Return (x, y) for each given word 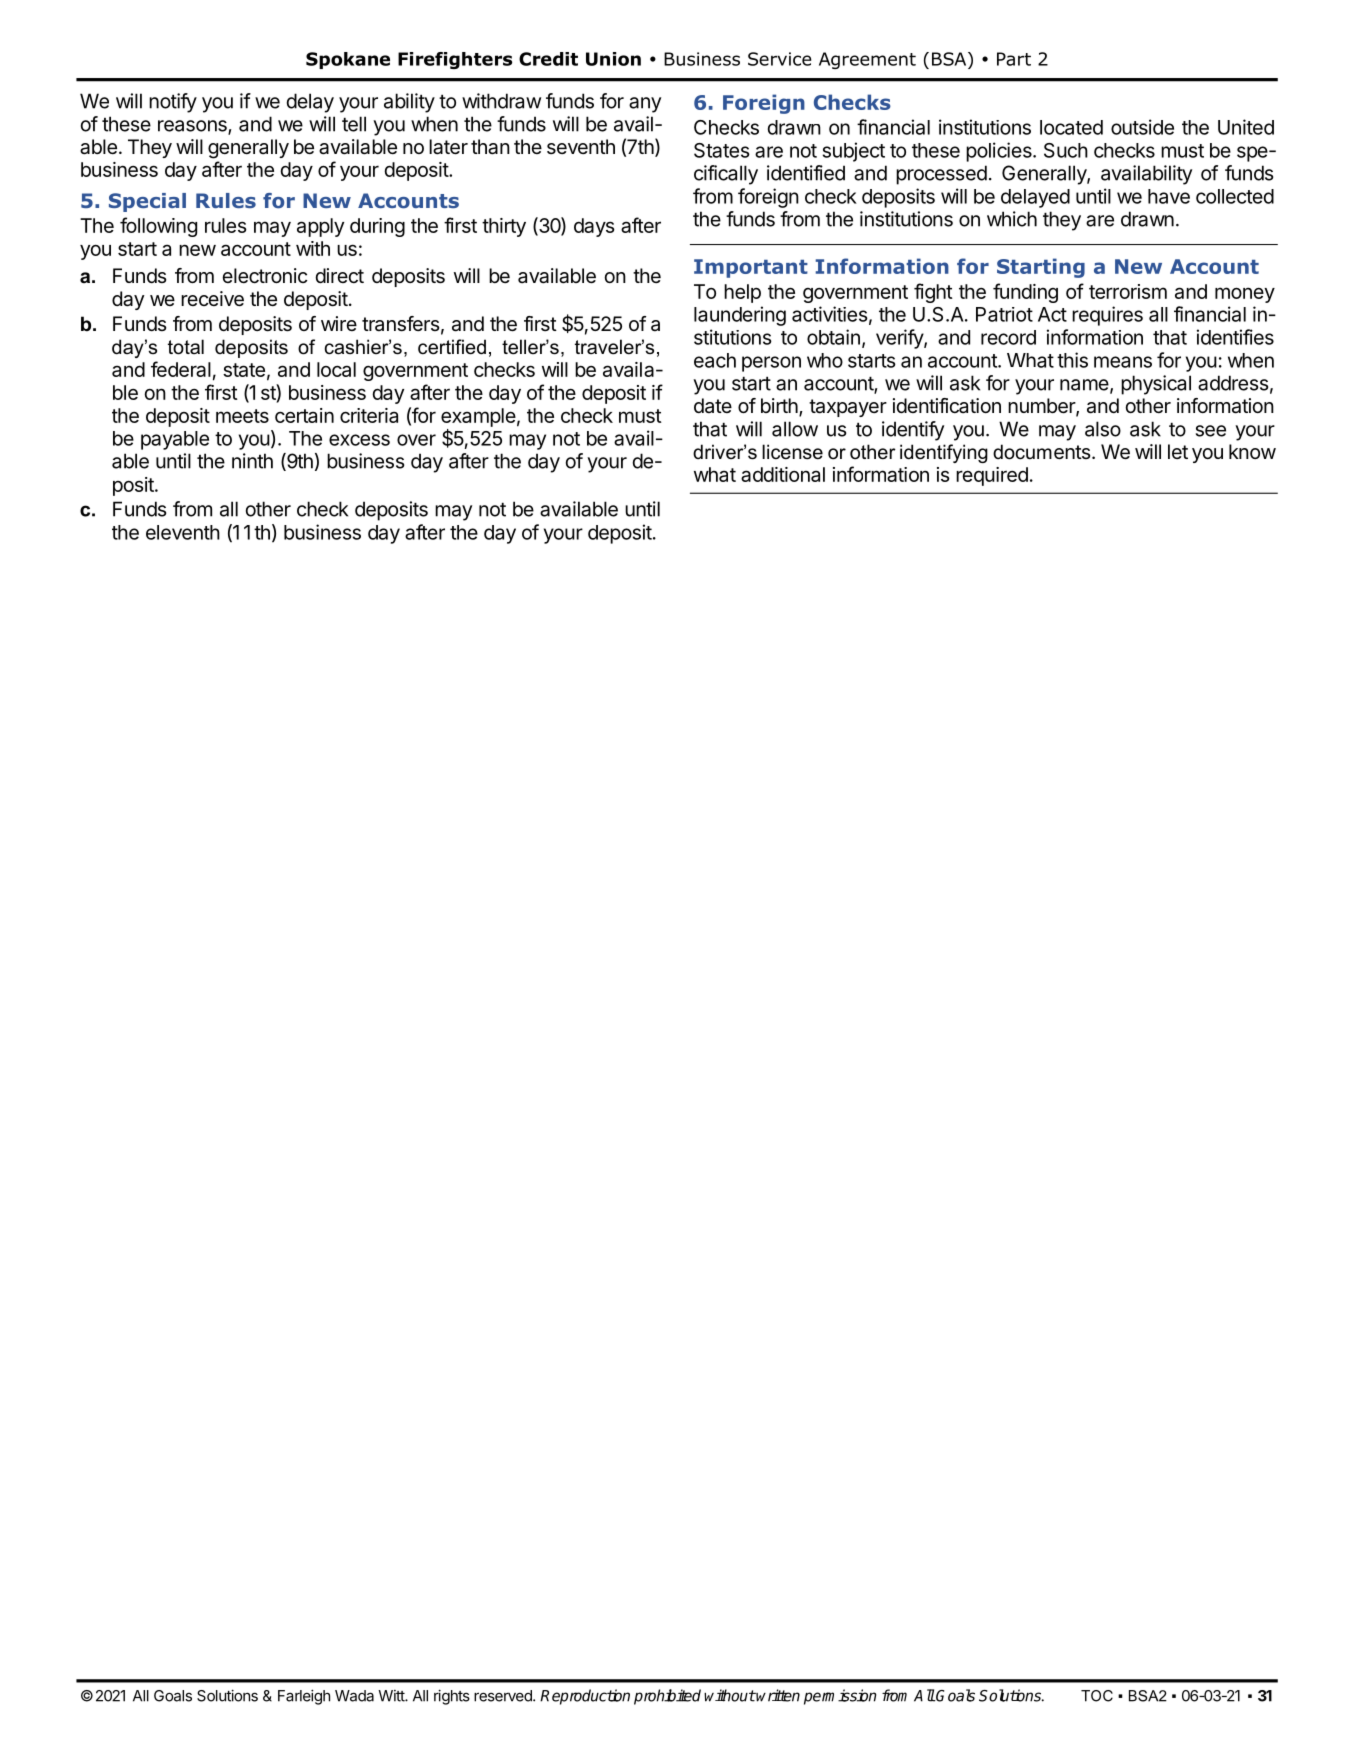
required (992, 476)
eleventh (183, 532)
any (645, 105)
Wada (354, 1696)
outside (1142, 127)
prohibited (667, 1697)
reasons (193, 127)
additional (783, 474)
